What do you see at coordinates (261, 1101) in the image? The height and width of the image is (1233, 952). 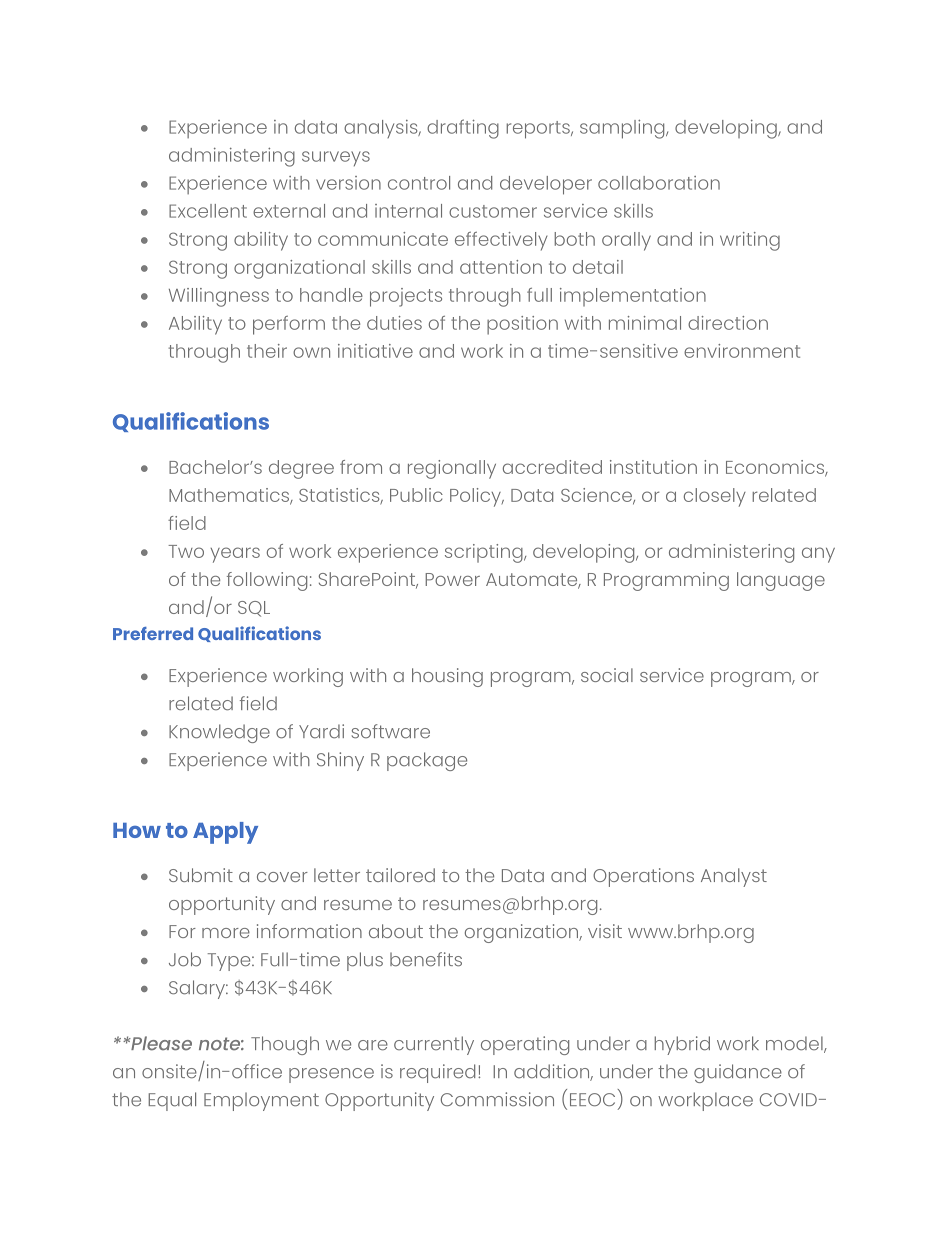 I see `Employment` at bounding box center [261, 1101].
